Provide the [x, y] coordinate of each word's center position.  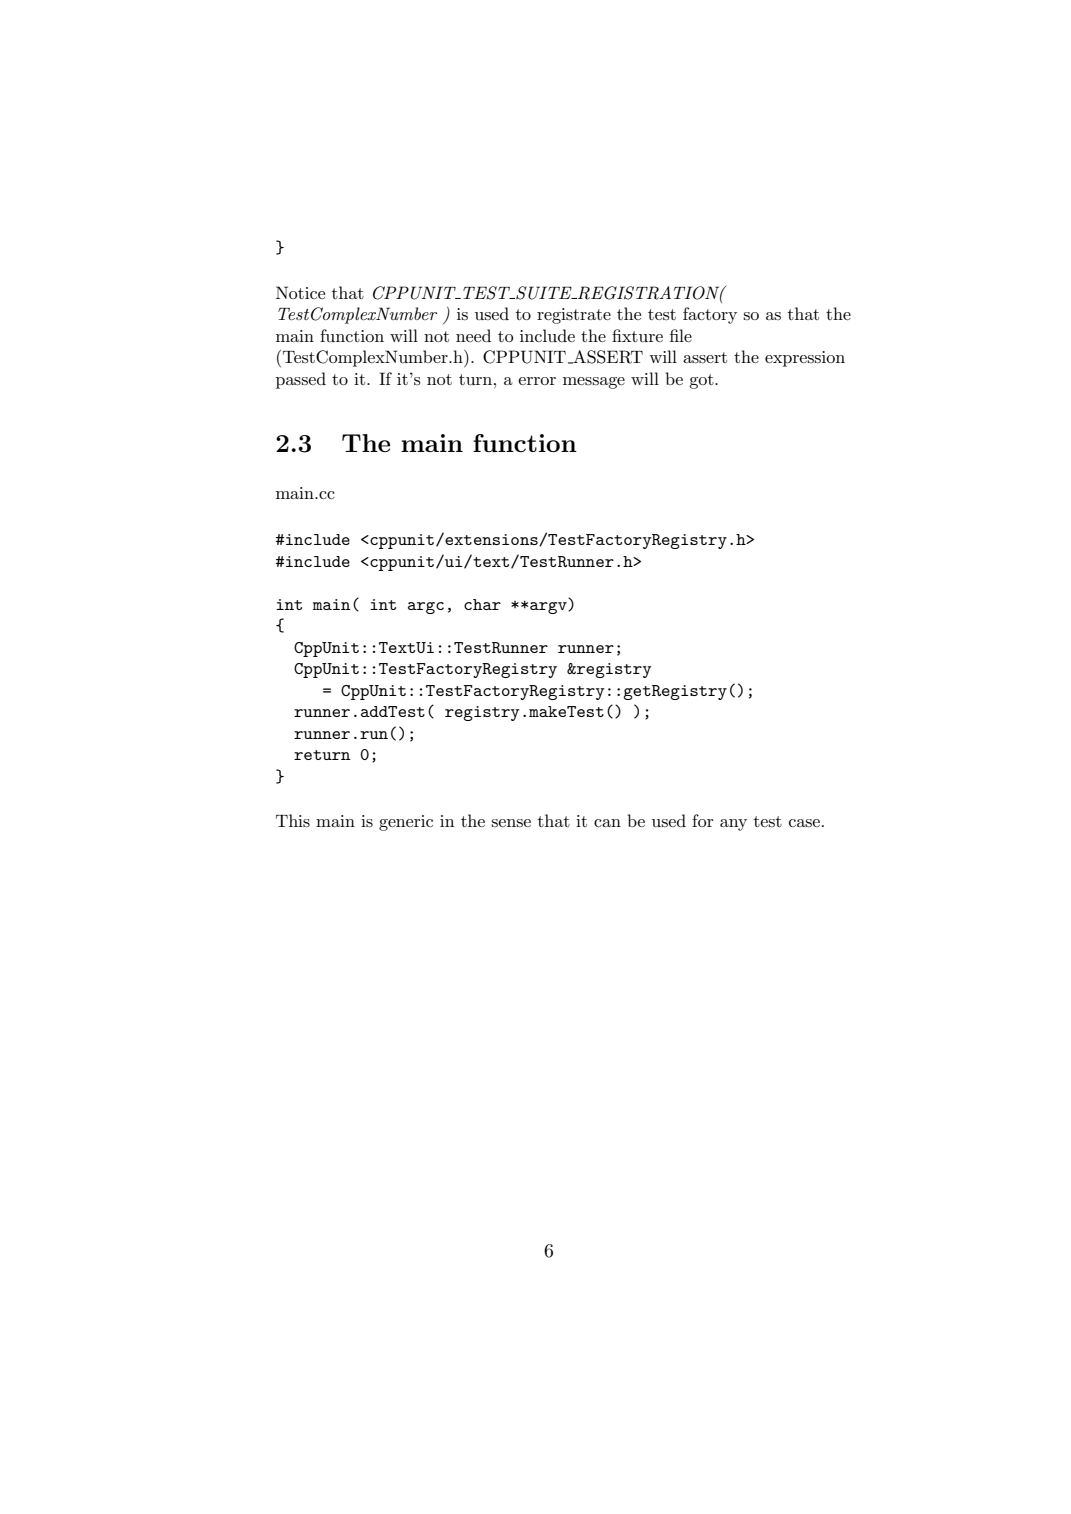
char [482, 604]
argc [426, 608]
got [702, 381]
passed [301, 380]
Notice [300, 292]
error [537, 381]
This [293, 821]
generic [406, 823]
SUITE [544, 293]
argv [549, 608]
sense [511, 823]
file [681, 335]
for [703, 820]
